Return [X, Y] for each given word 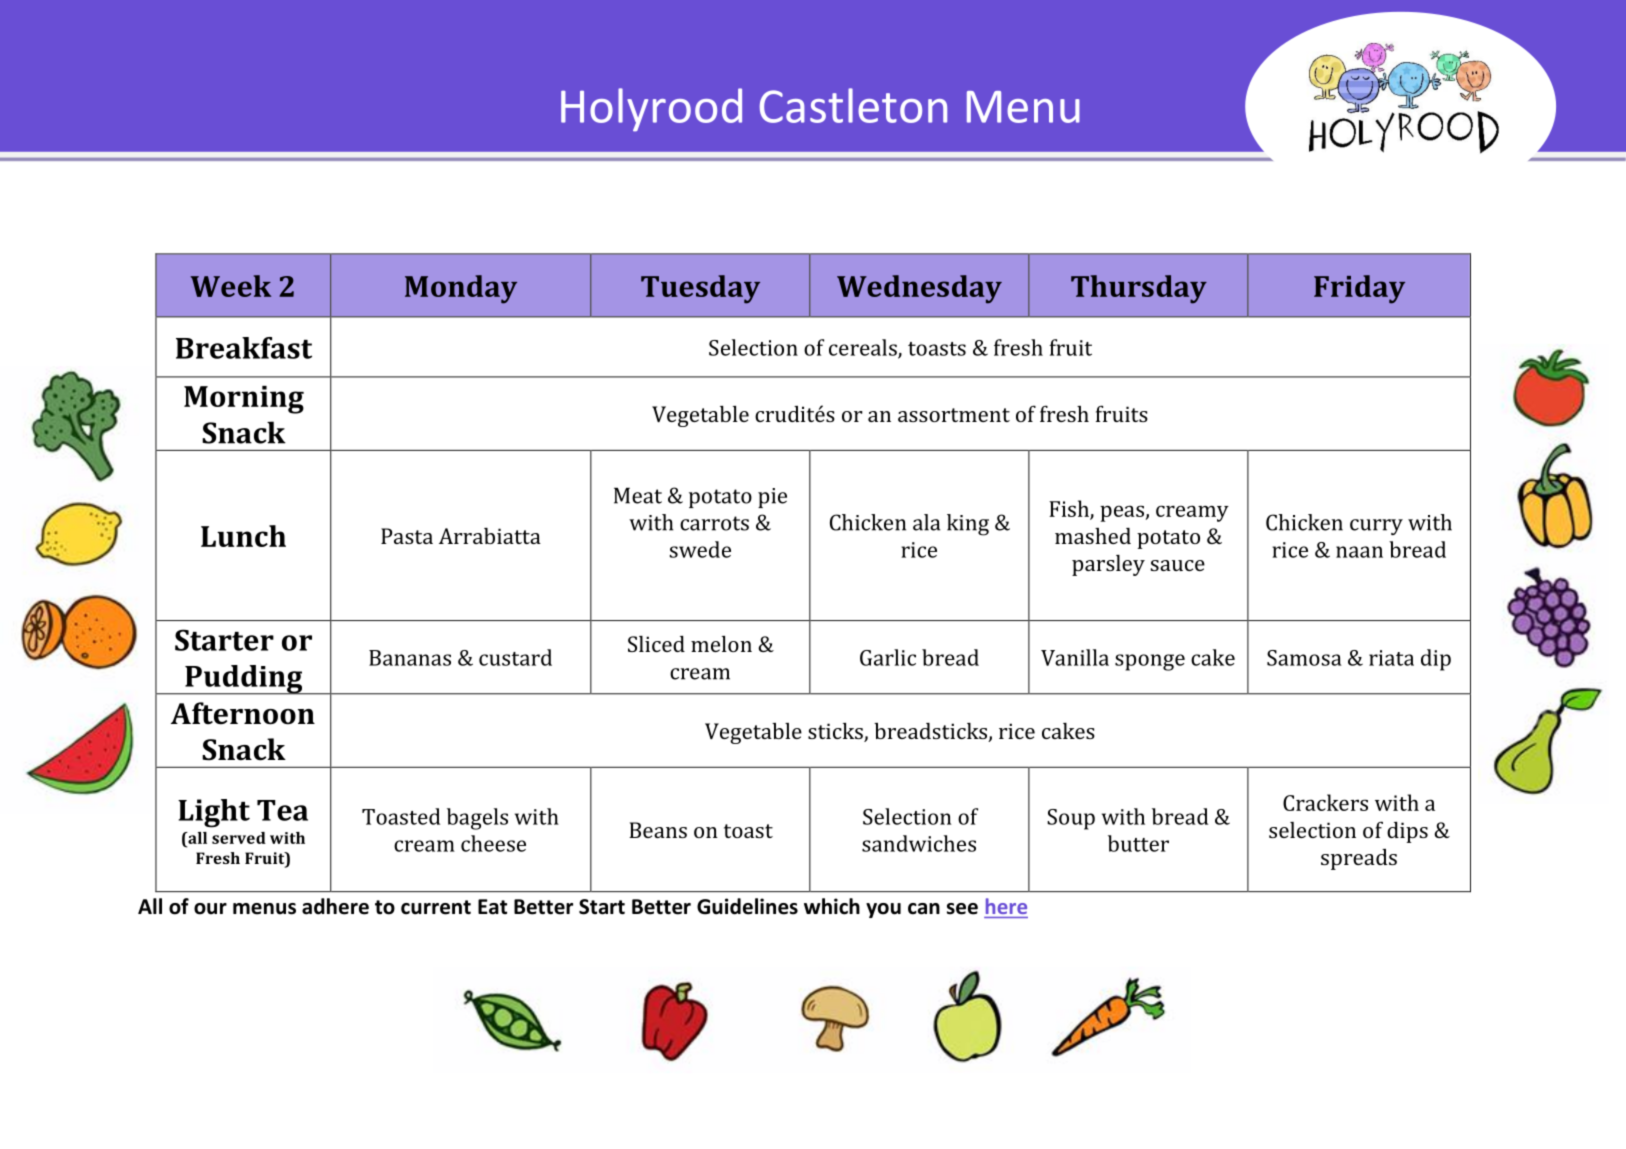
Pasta [407, 536]
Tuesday [700, 289]
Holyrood [651, 110]
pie [772, 498]
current [436, 907]
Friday [1359, 289]
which [832, 906]
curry [1376, 527]
